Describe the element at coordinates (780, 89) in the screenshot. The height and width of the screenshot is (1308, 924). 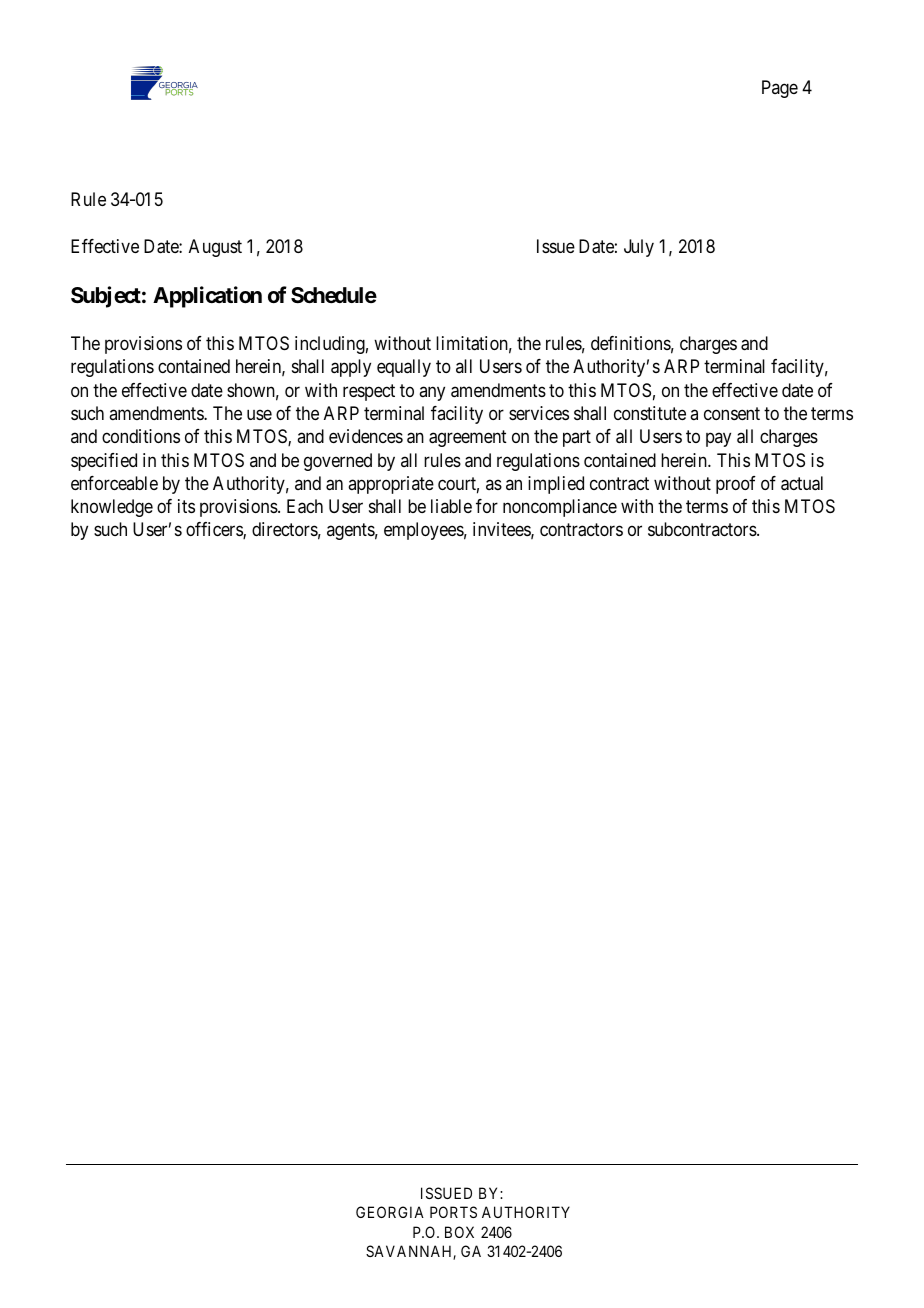
I see `Page` at that location.
